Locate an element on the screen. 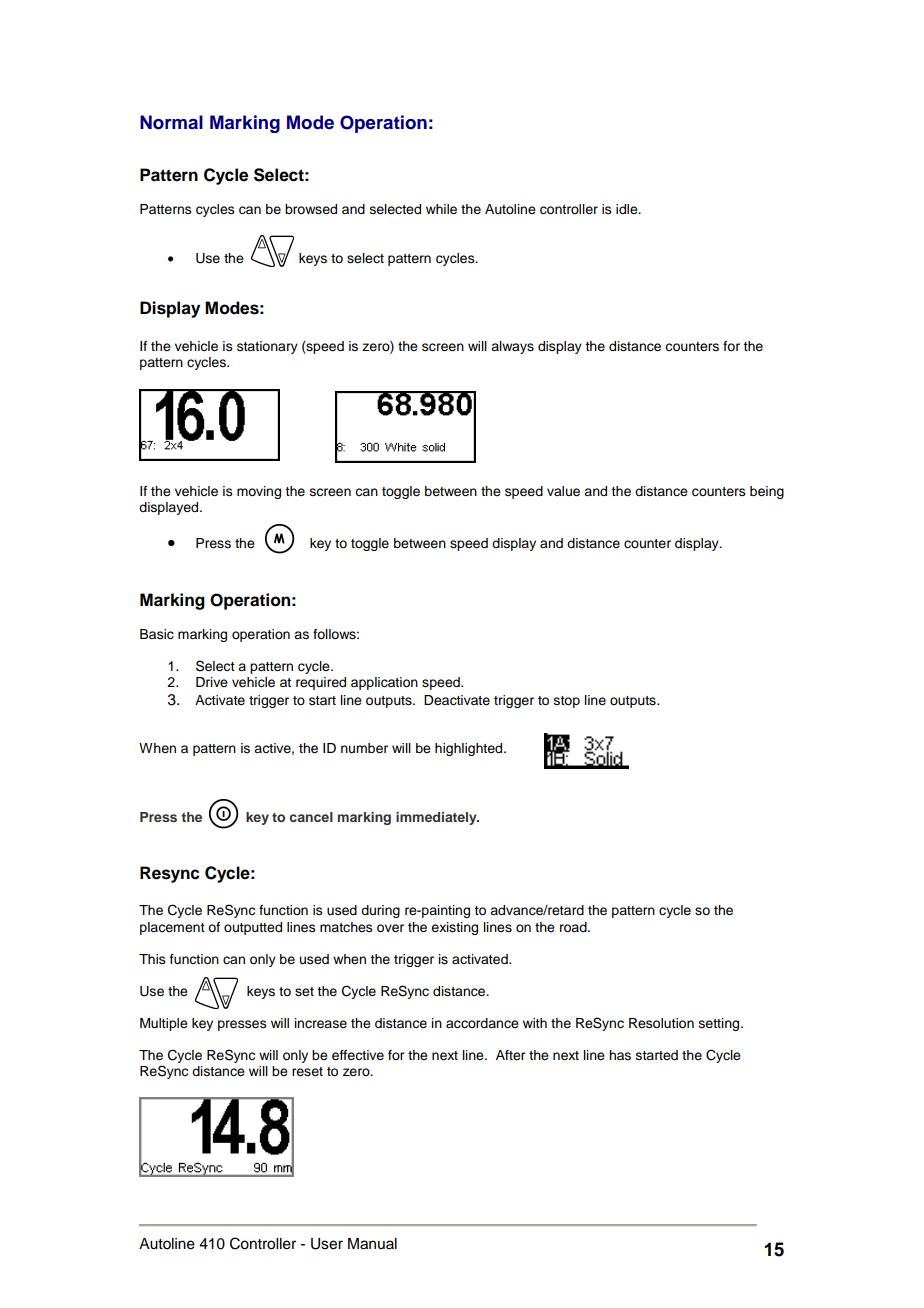 Image resolution: width=924 pixels, height=1308 pixels. immediately is located at coordinates (437, 818).
